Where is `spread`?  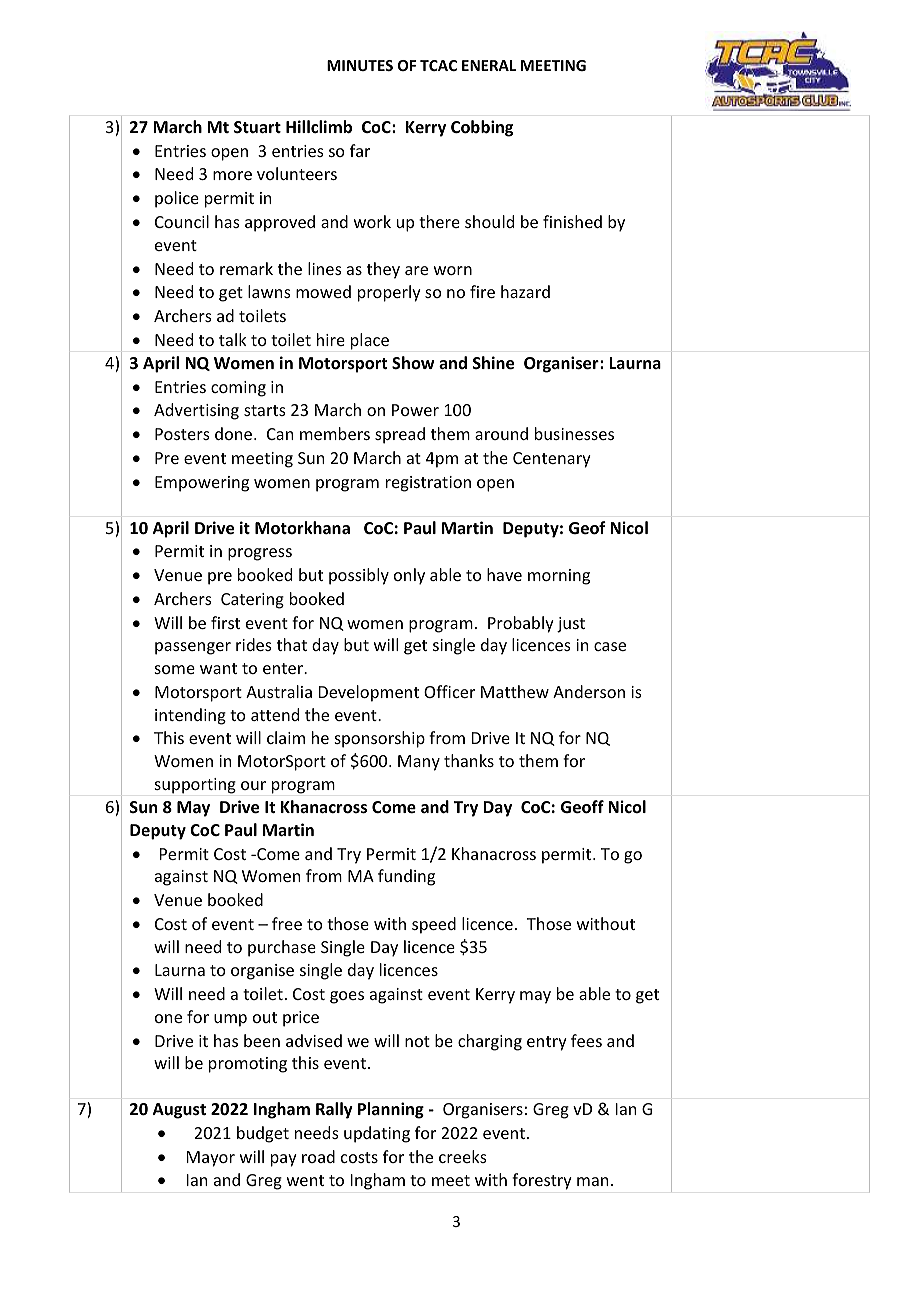 spread is located at coordinates (400, 435).
